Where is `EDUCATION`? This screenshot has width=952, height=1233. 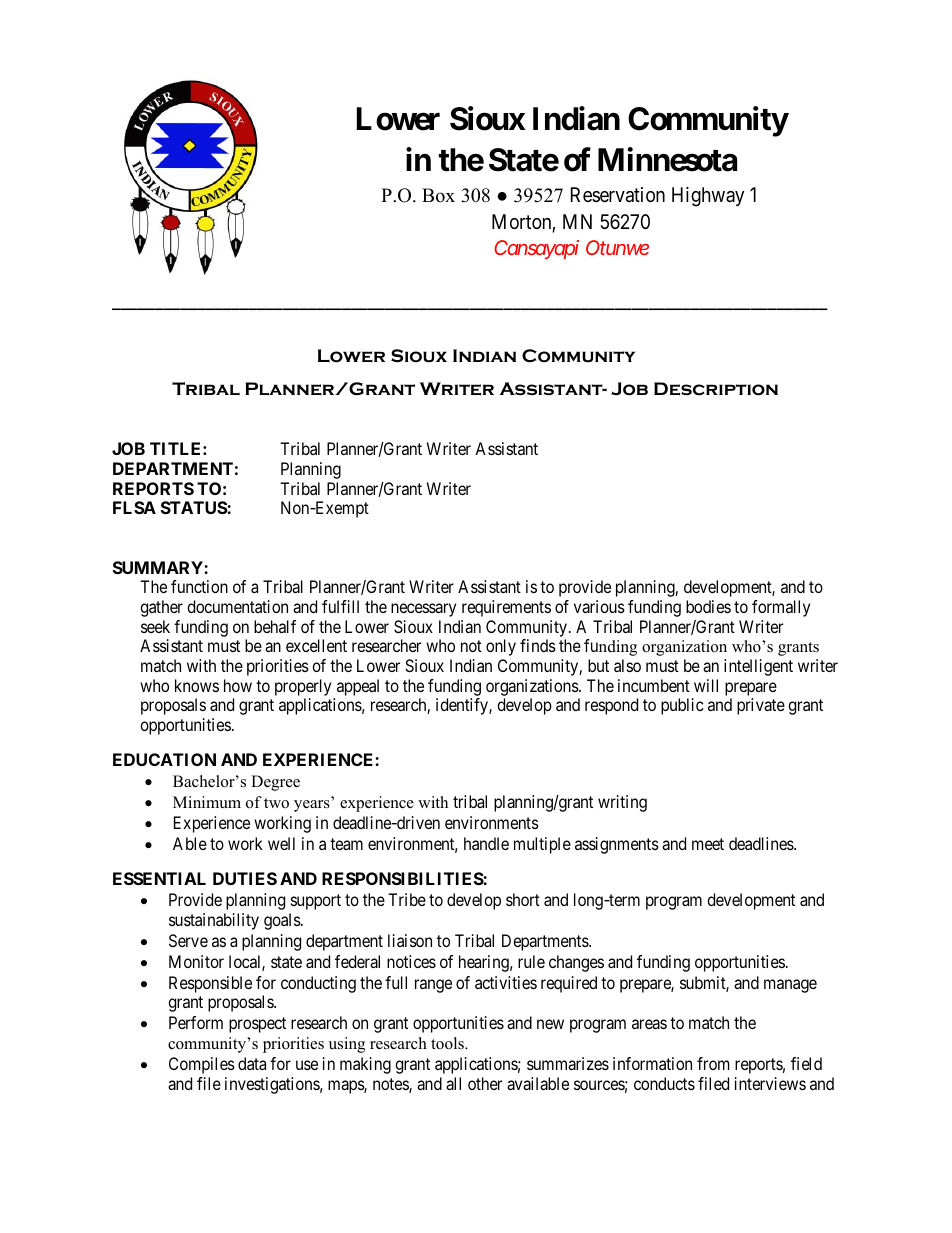 EDUCATION is located at coordinates (164, 759).
